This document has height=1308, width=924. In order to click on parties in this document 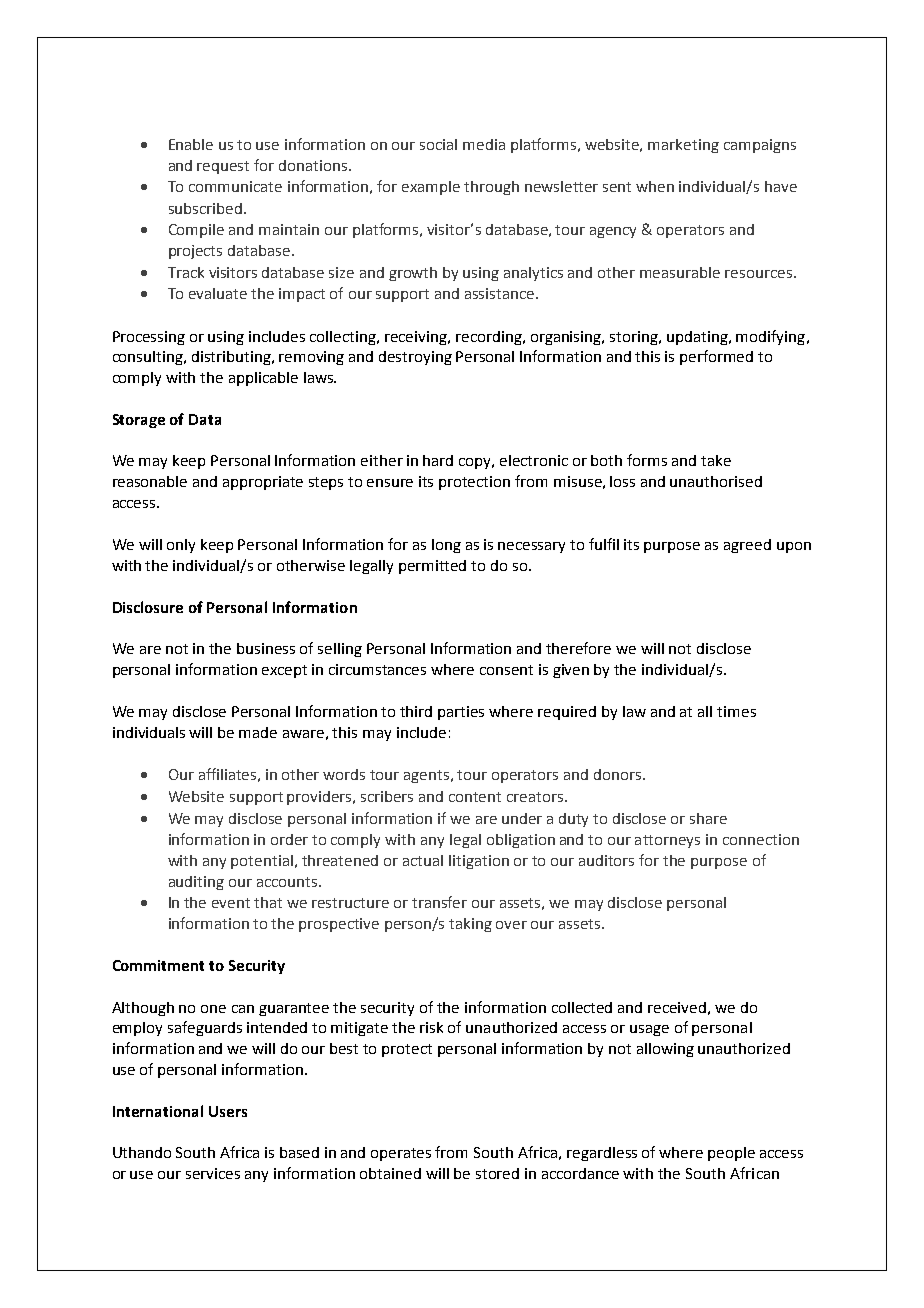, I will do `click(461, 713)`.
